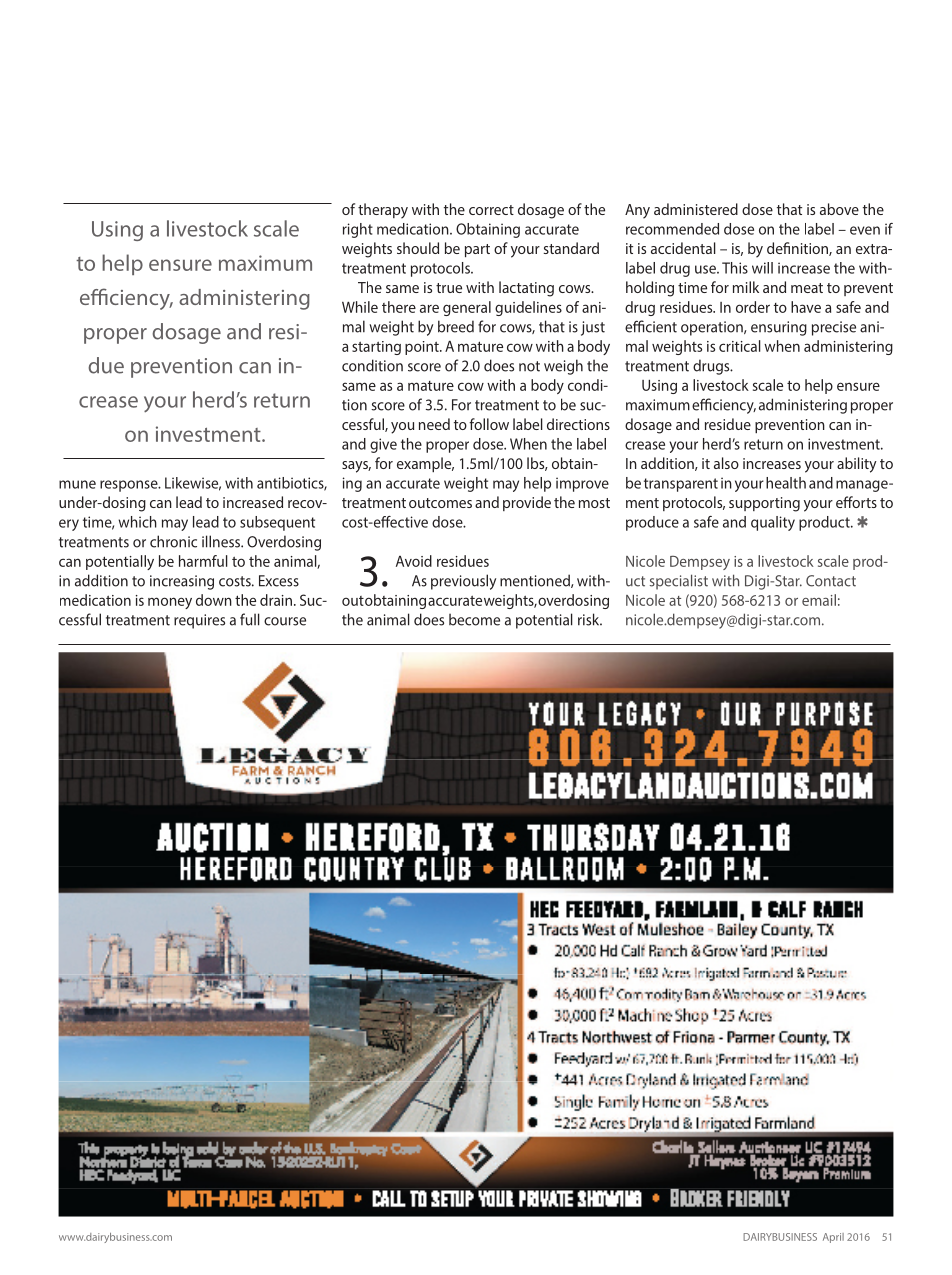  Describe the element at coordinates (590, 619) in the page. I see `risk` at that location.
